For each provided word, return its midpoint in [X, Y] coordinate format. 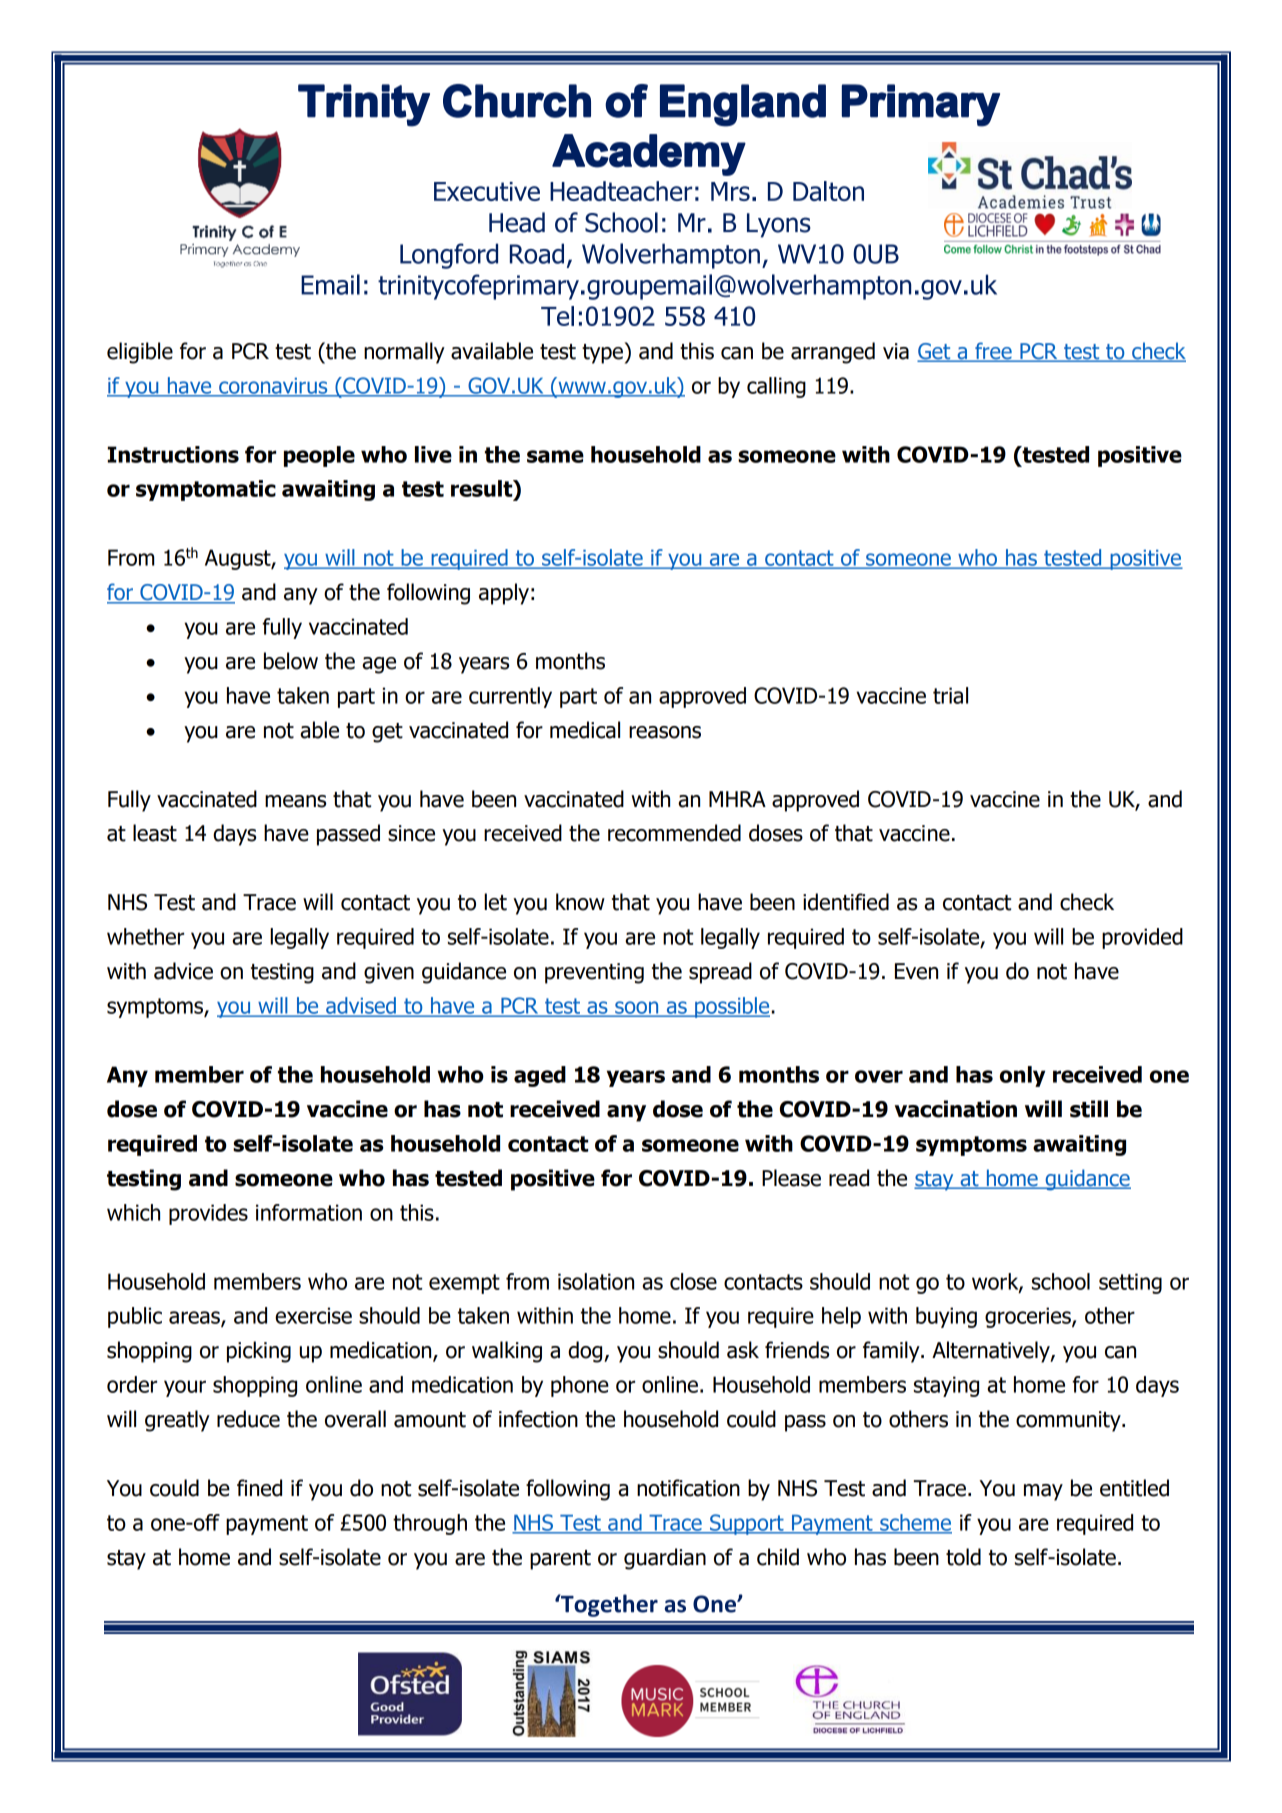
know [580, 902]
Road [537, 253]
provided [1142, 938]
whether [145, 936]
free [993, 352]
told [963, 1557]
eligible [140, 353]
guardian [665, 1559]
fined [259, 1488]
